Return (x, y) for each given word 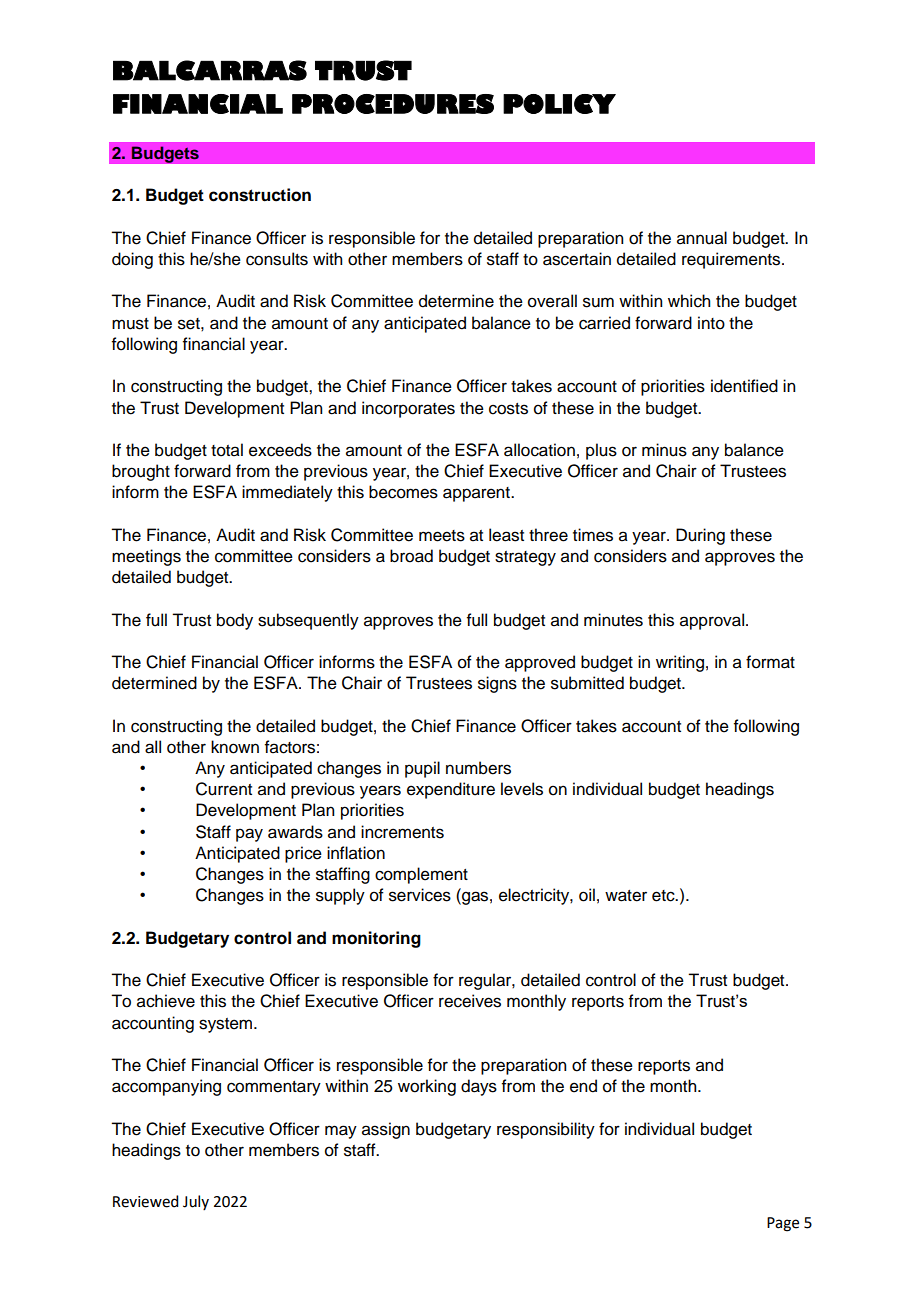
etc (664, 896)
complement (421, 875)
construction (260, 195)
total (227, 450)
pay (249, 835)
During (700, 536)
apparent (477, 494)
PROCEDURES (393, 104)
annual (702, 238)
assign (386, 1130)
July (196, 1202)
